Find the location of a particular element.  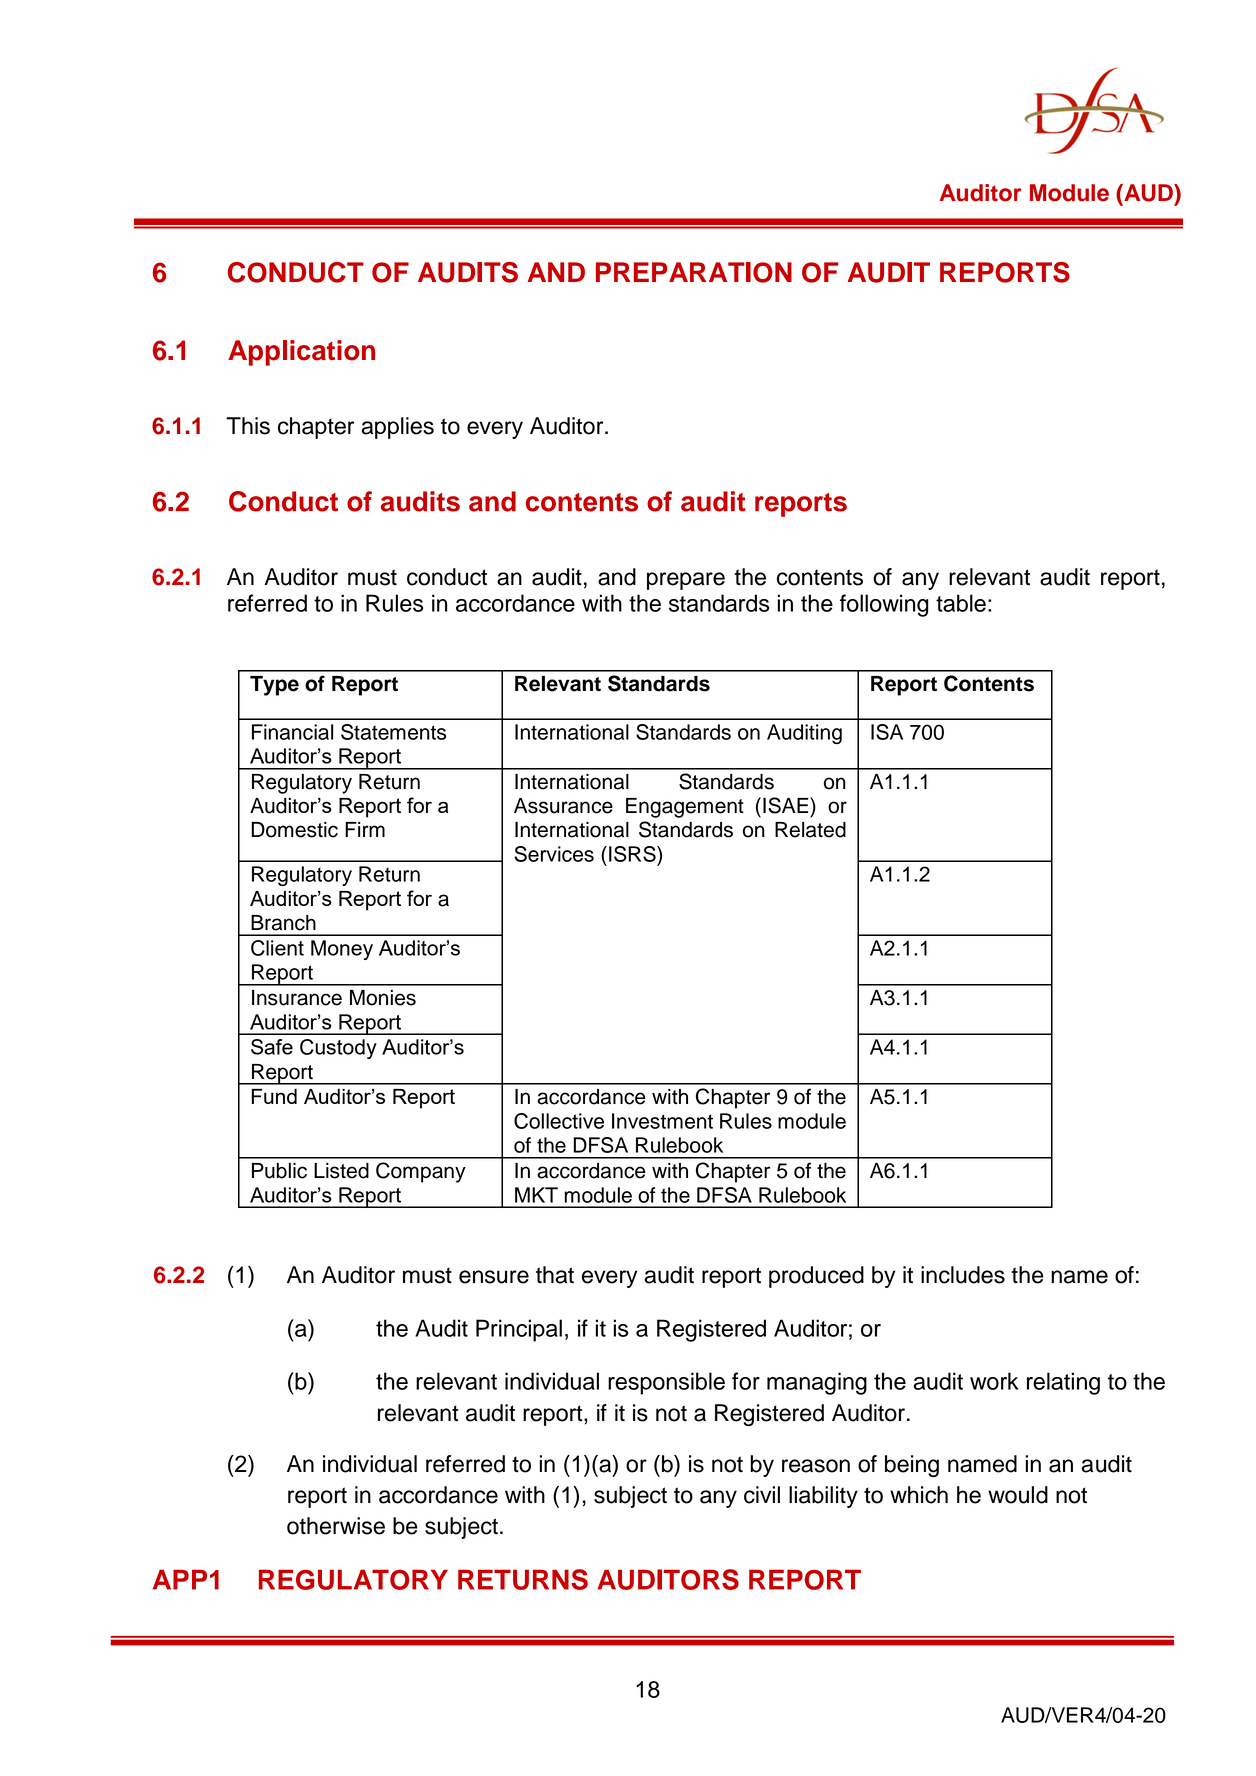

Engagement is located at coordinates (685, 808).
